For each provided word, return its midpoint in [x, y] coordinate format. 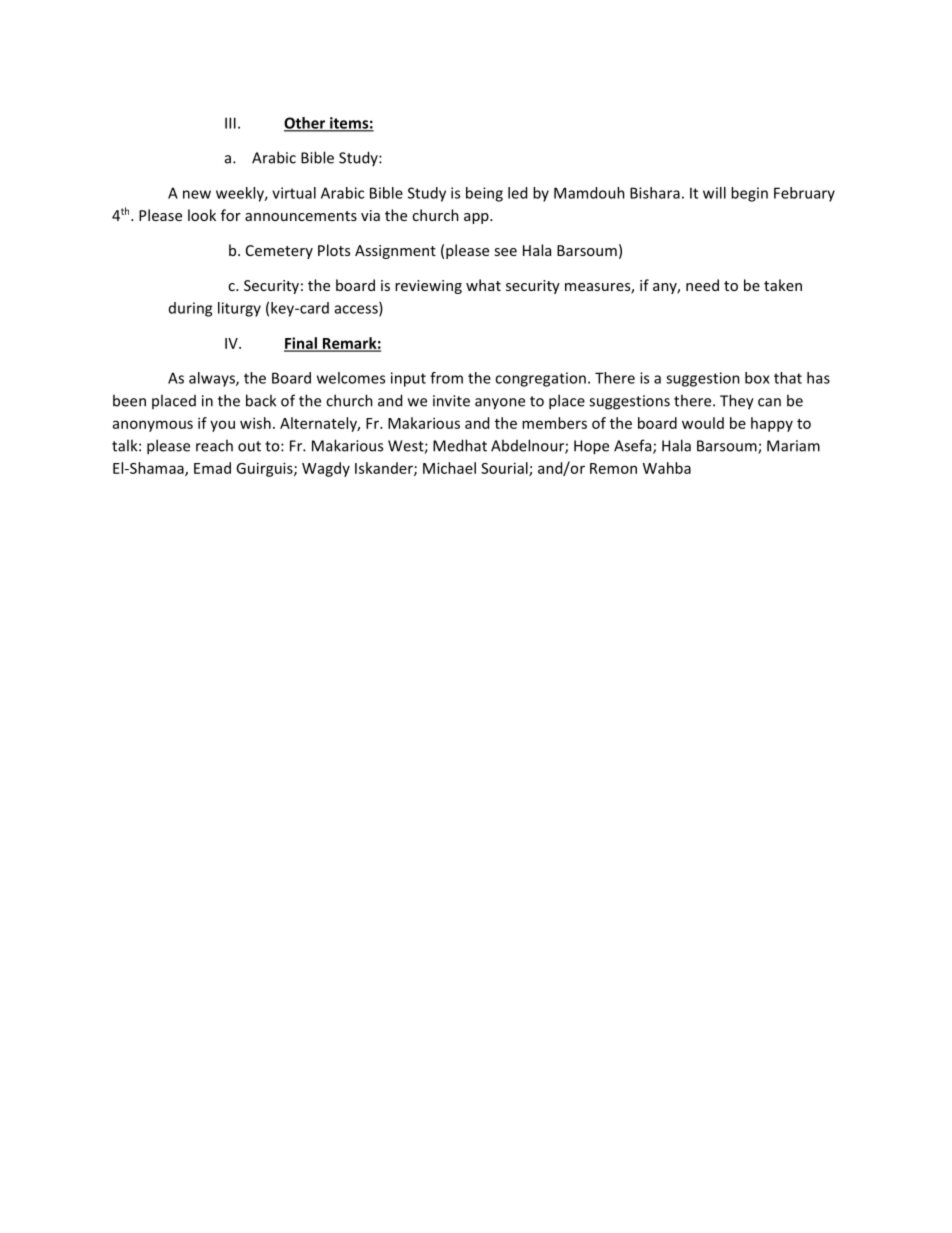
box [757, 378]
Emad [212, 468]
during [190, 309]
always [213, 379]
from [446, 378]
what [483, 285]
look [202, 215]
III [230, 123]
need [702, 285]
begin [749, 194]
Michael [449, 468]
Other [306, 124]
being [484, 194]
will [714, 193]
